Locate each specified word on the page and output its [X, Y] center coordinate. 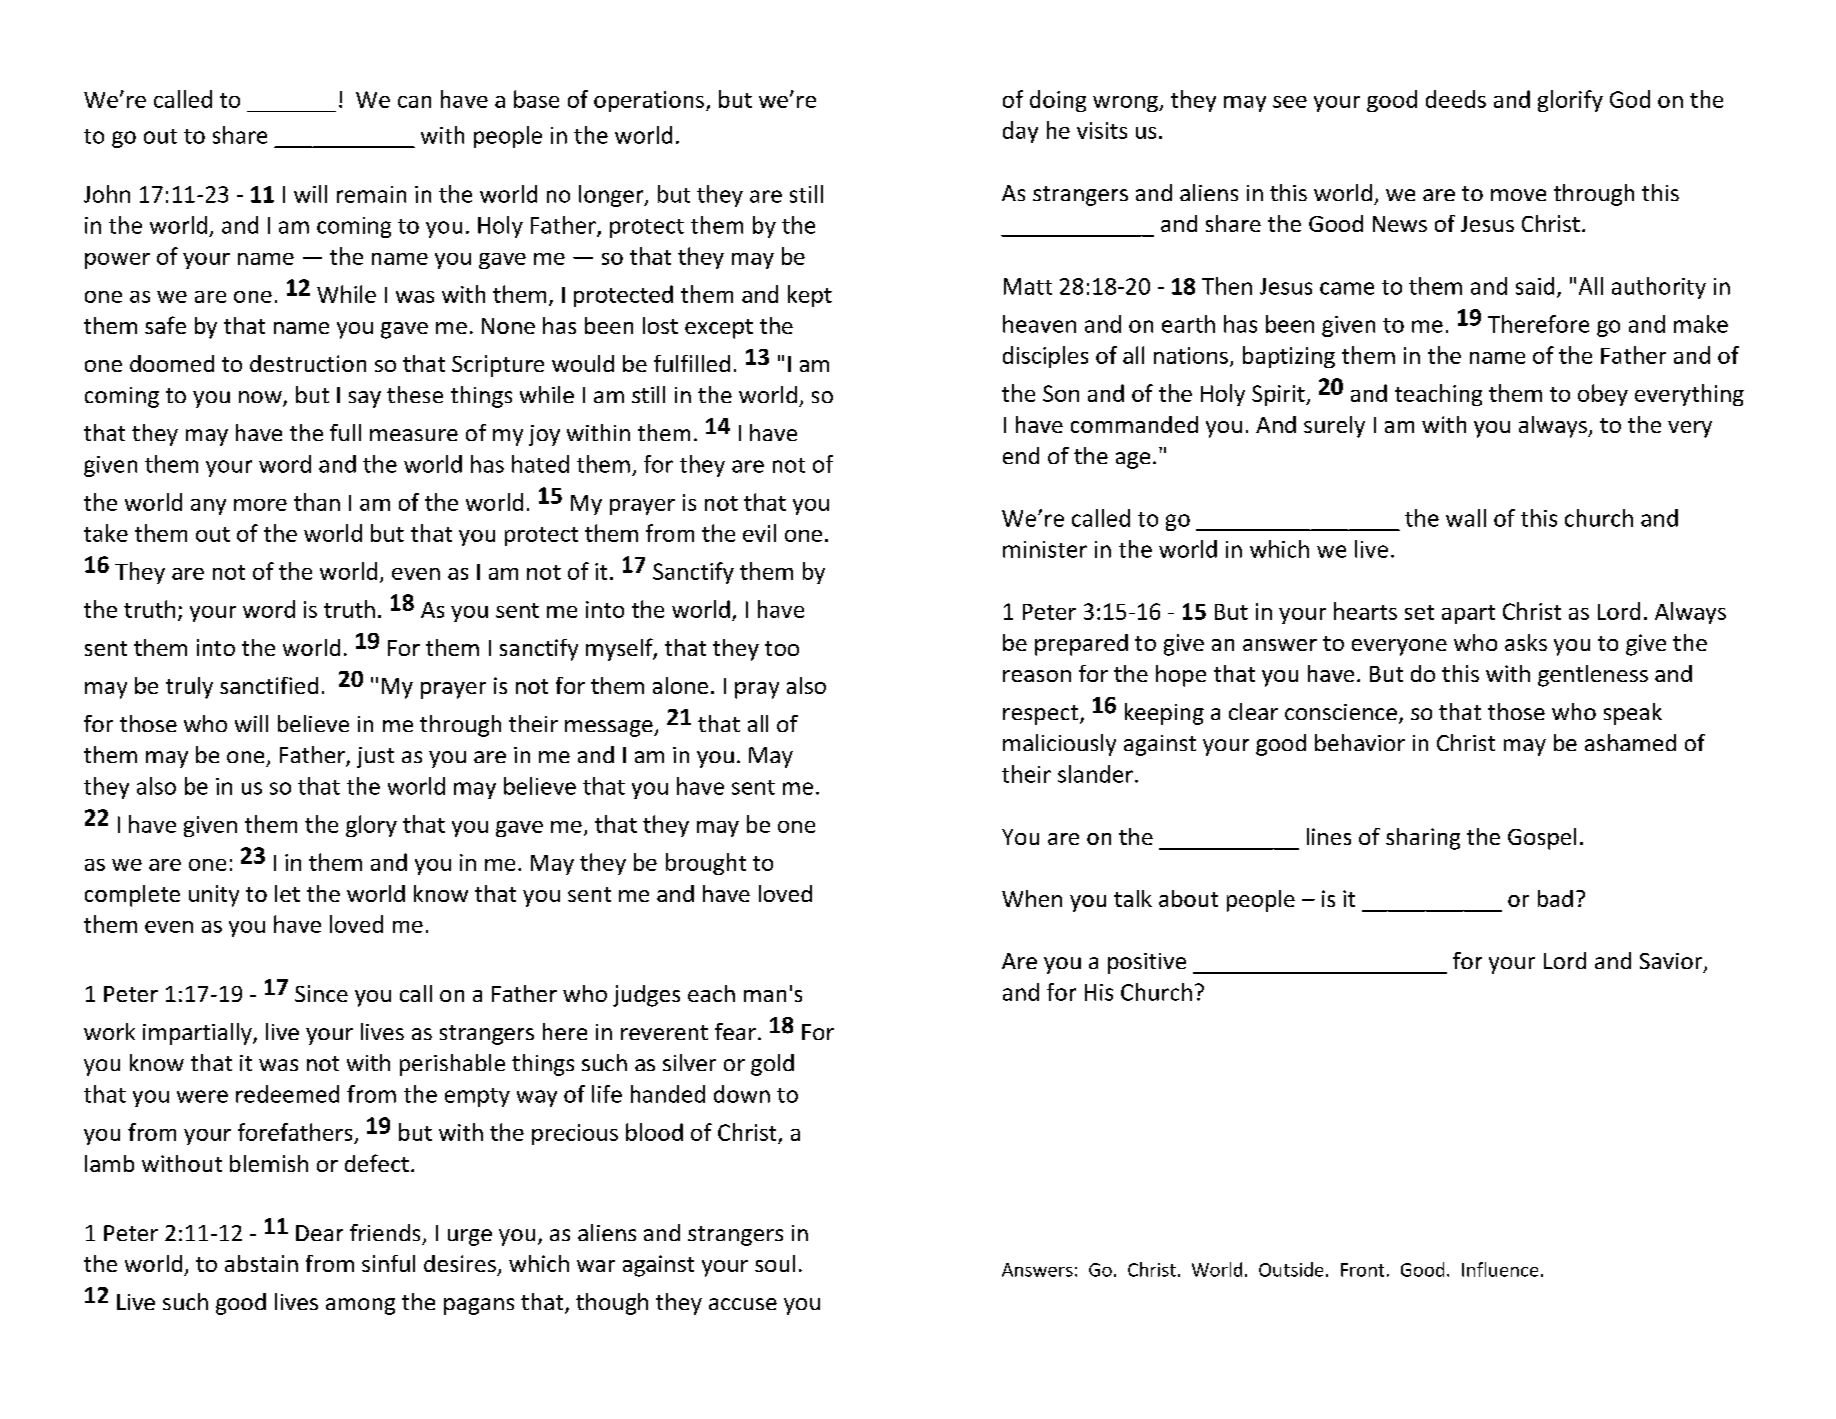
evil [759, 533]
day [1020, 132]
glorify [1570, 101]
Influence [1500, 1269]
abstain [261, 1263]
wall [1466, 518]
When [1032, 898]
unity [214, 896]
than [317, 502]
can [414, 102]
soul [775, 1263]
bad [1555, 898]
